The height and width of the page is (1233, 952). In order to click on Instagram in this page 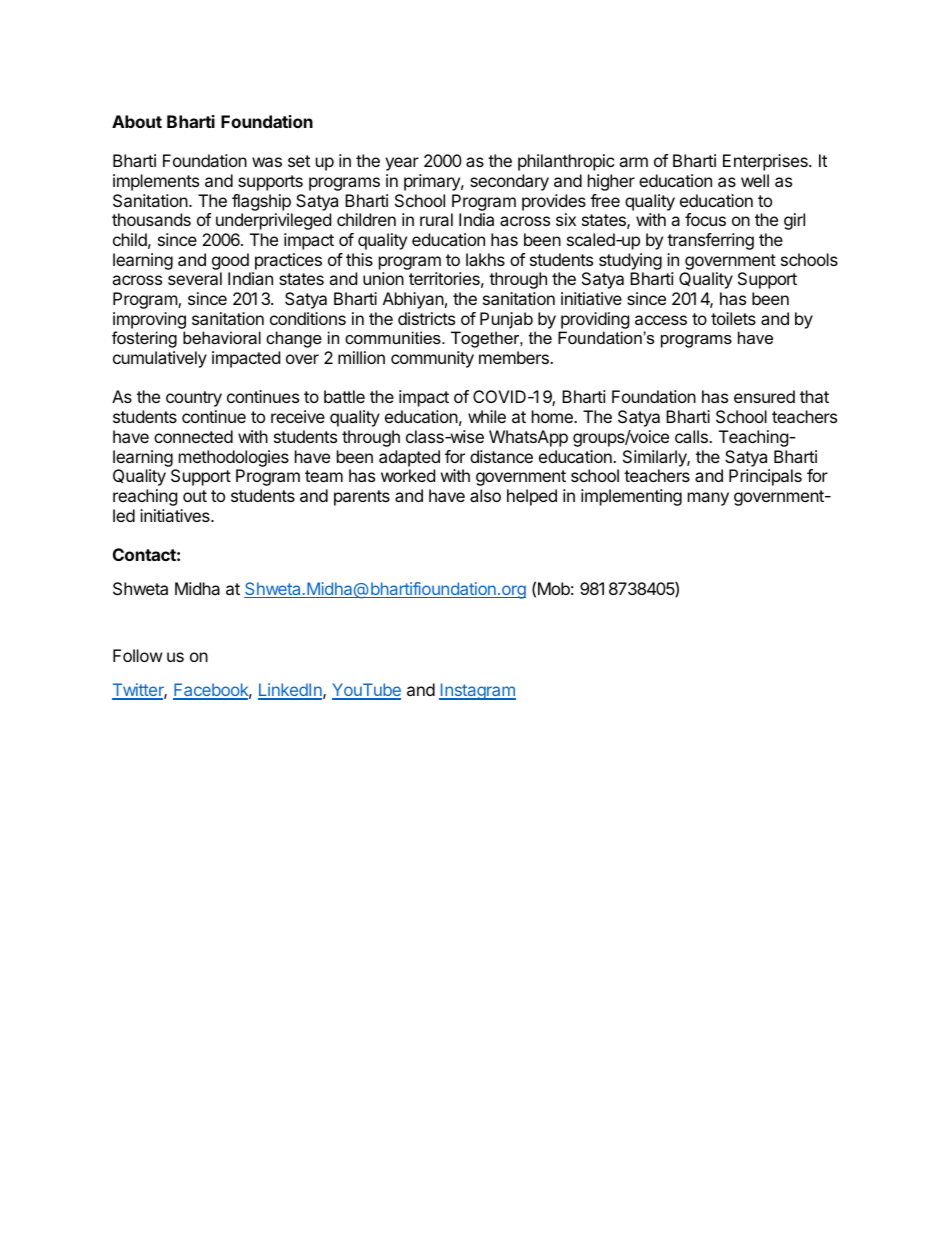, I will do `click(477, 691)`.
